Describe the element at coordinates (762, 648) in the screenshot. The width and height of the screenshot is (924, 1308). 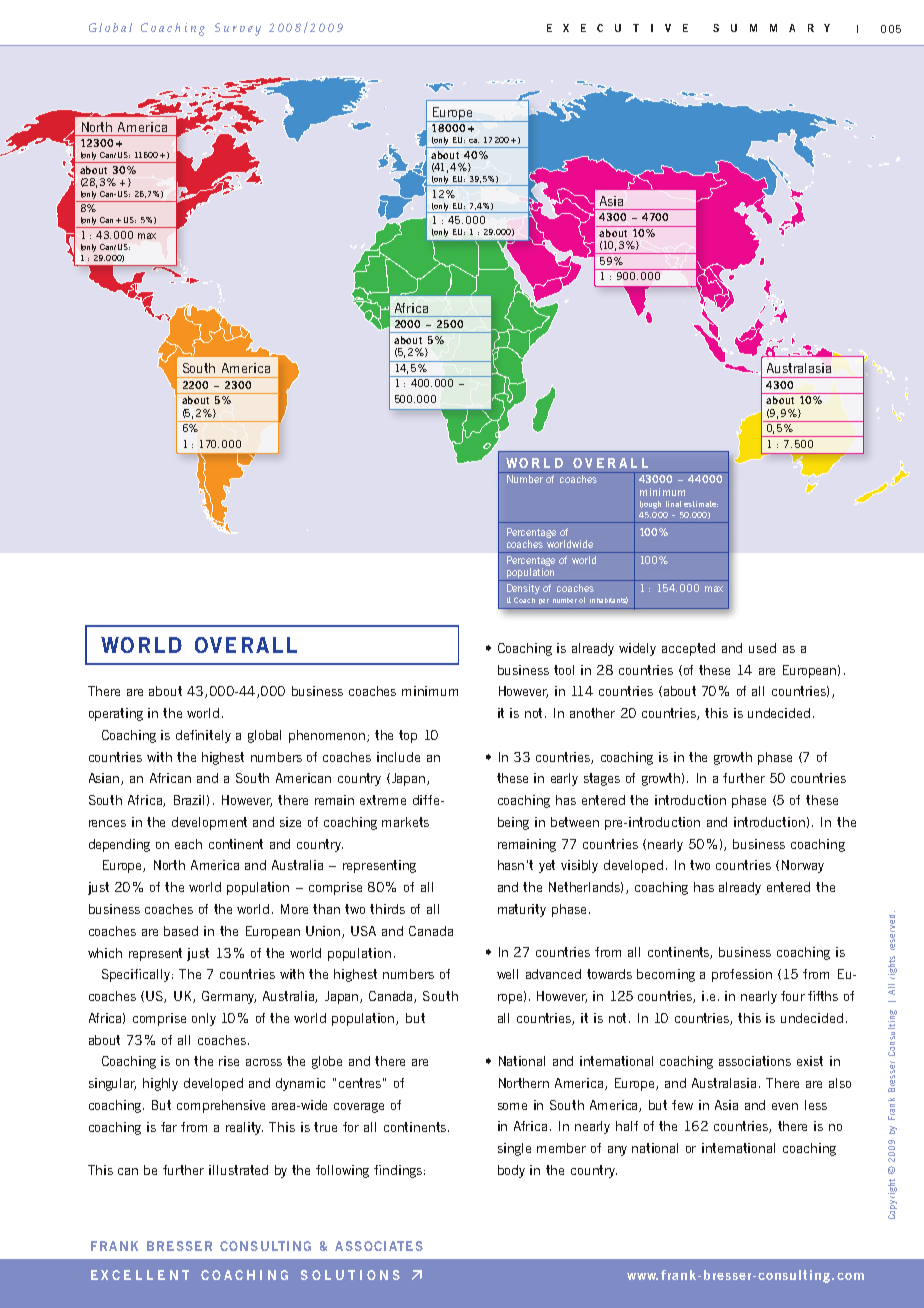
I see `used` at that location.
